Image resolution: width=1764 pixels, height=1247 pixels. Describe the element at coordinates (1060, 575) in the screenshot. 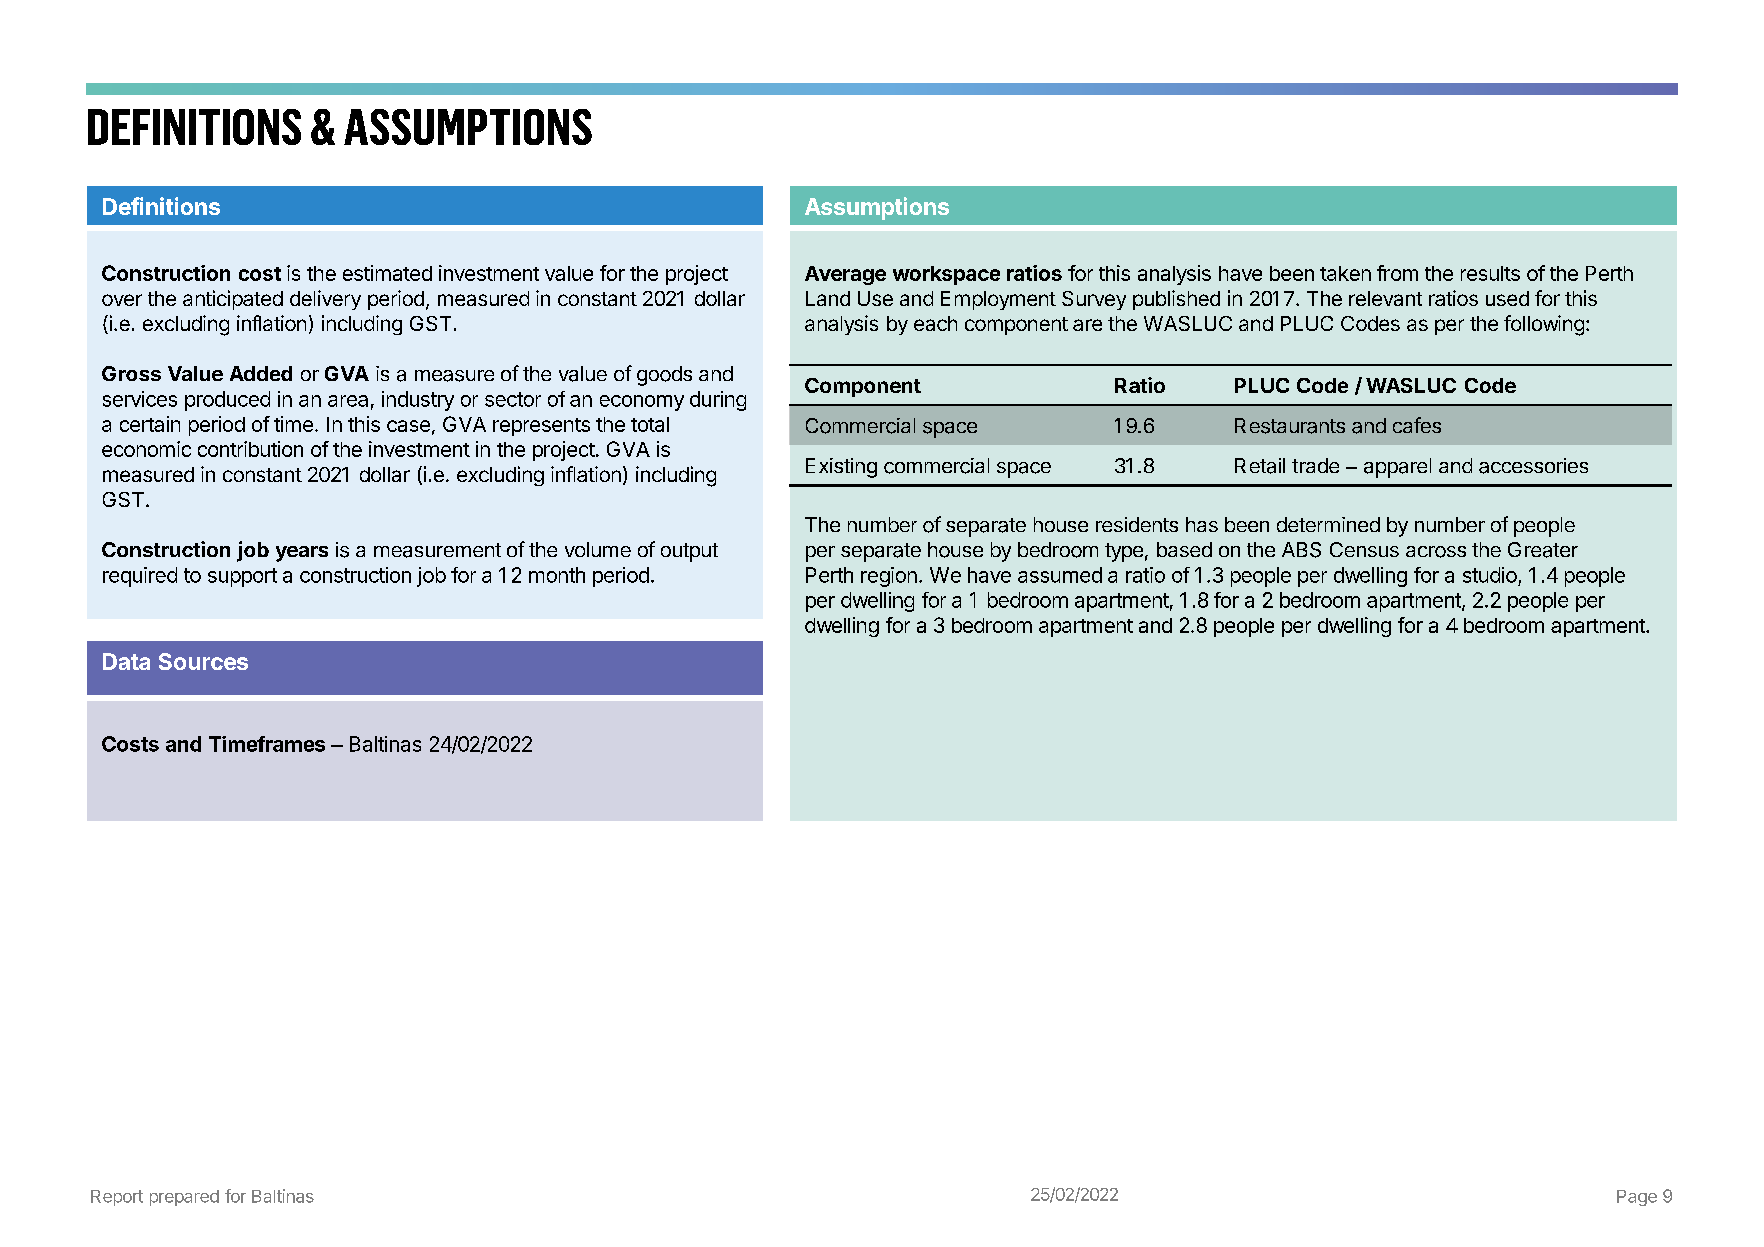

I see `assumed` at that location.
